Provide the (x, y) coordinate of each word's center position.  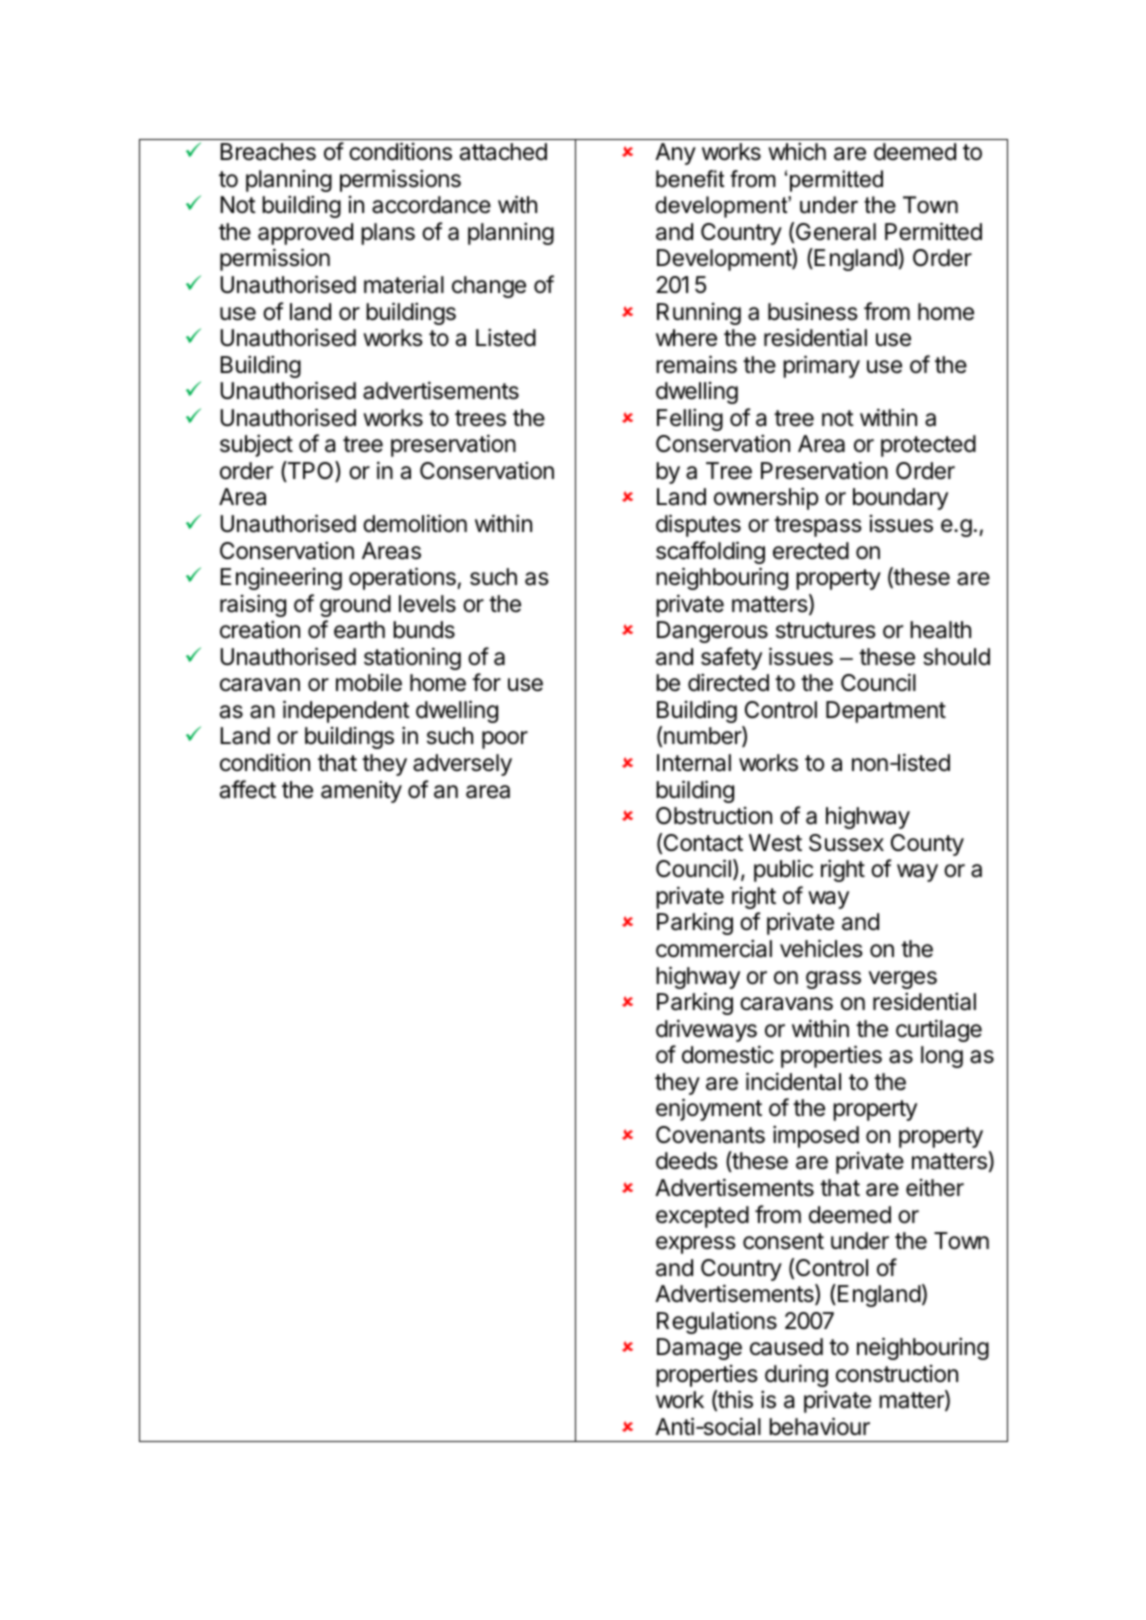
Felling (690, 419)
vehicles (821, 948)
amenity (361, 791)
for (486, 682)
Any (675, 154)
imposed (816, 1136)
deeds (687, 1161)
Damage (699, 1349)
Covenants (710, 1135)
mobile (369, 683)
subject (256, 445)
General (836, 232)
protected (928, 446)
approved (305, 234)
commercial (714, 948)
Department (886, 712)
